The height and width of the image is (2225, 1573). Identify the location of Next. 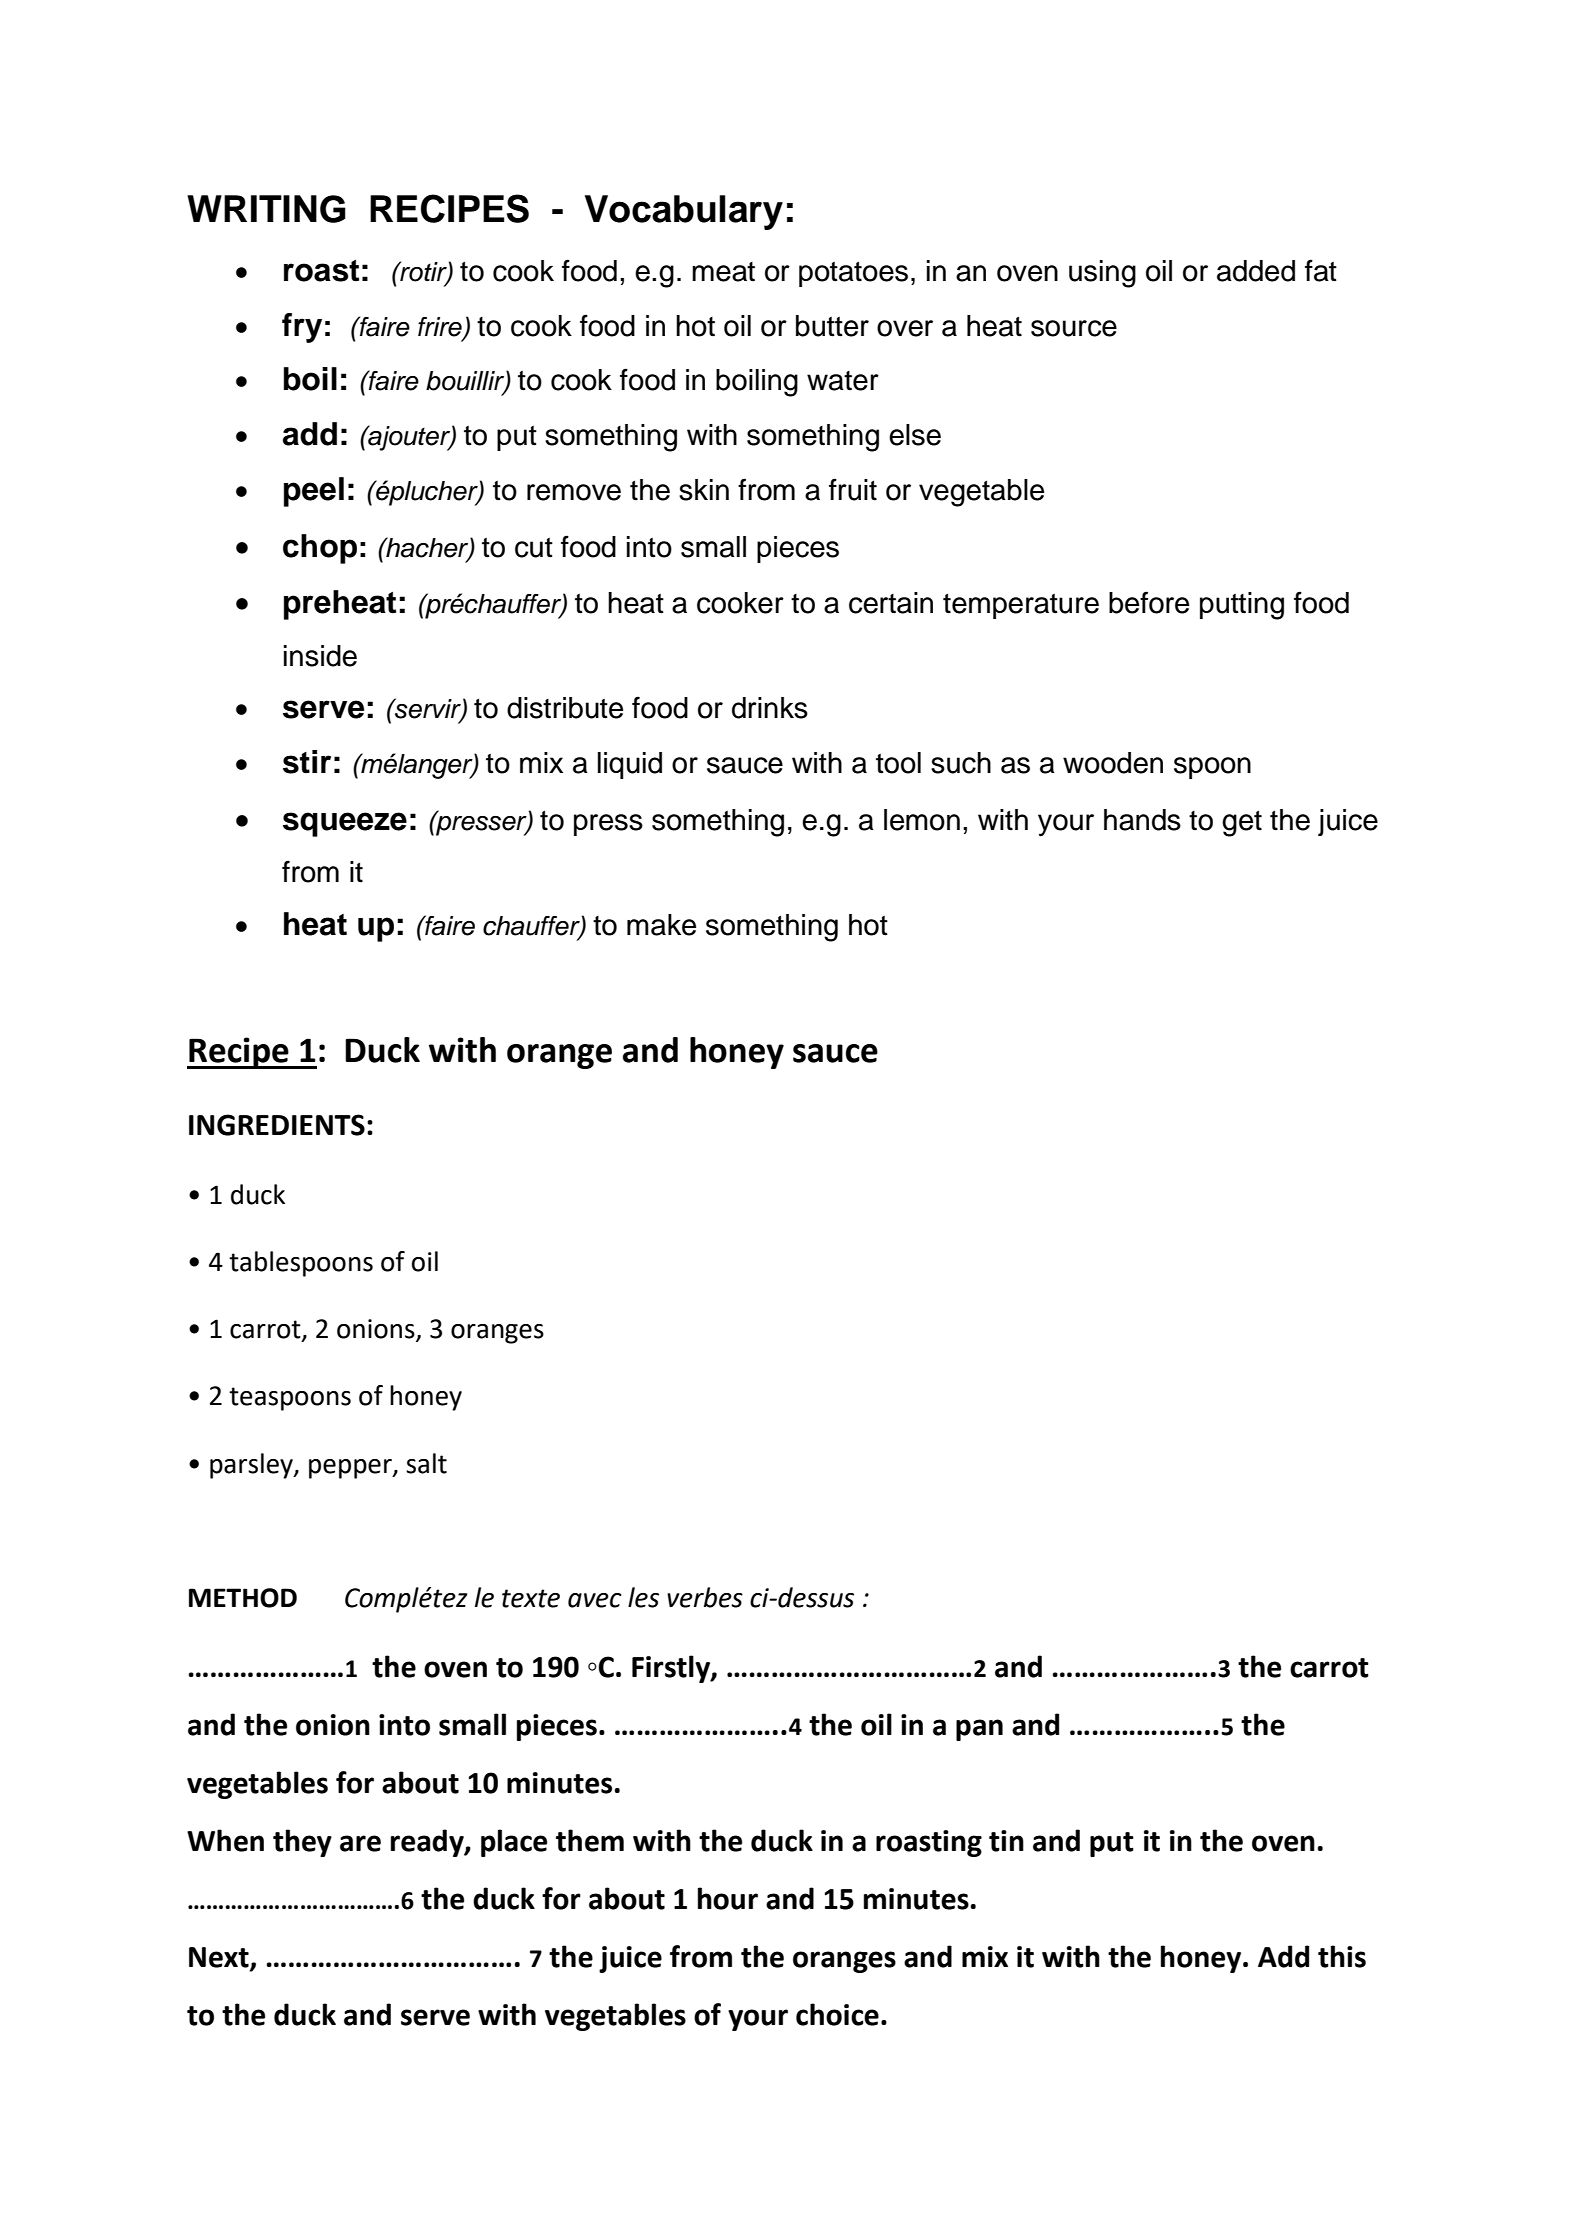
(220, 1958).
